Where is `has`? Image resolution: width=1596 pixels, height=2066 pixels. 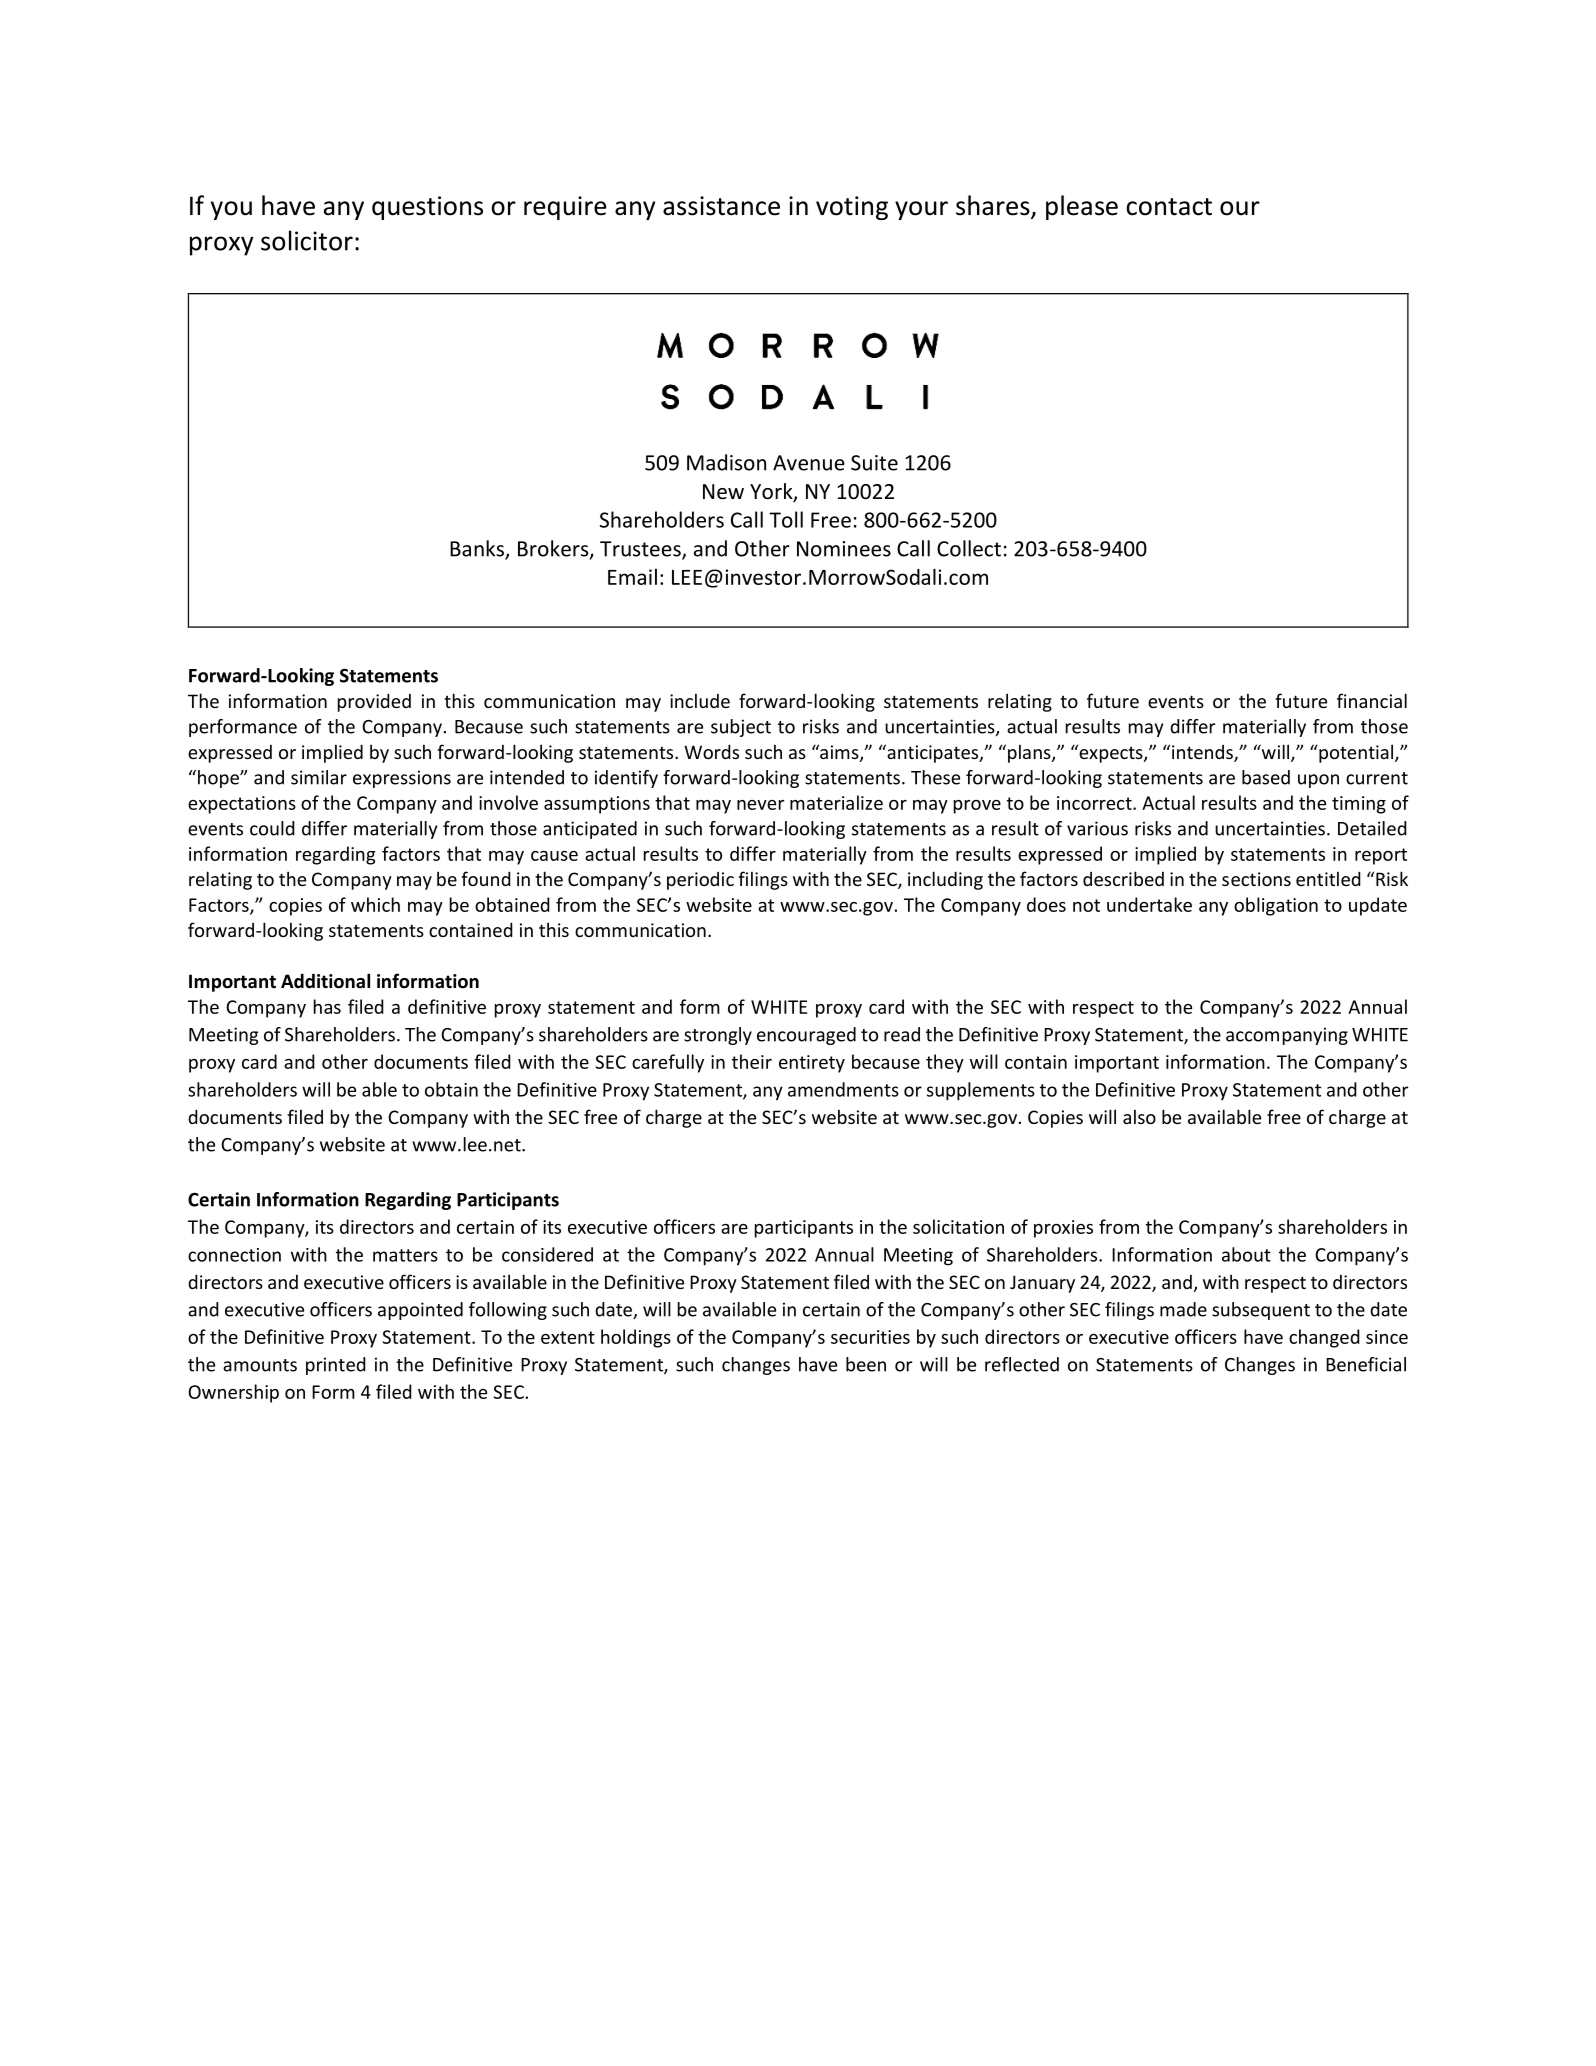
has is located at coordinates (327, 1006).
